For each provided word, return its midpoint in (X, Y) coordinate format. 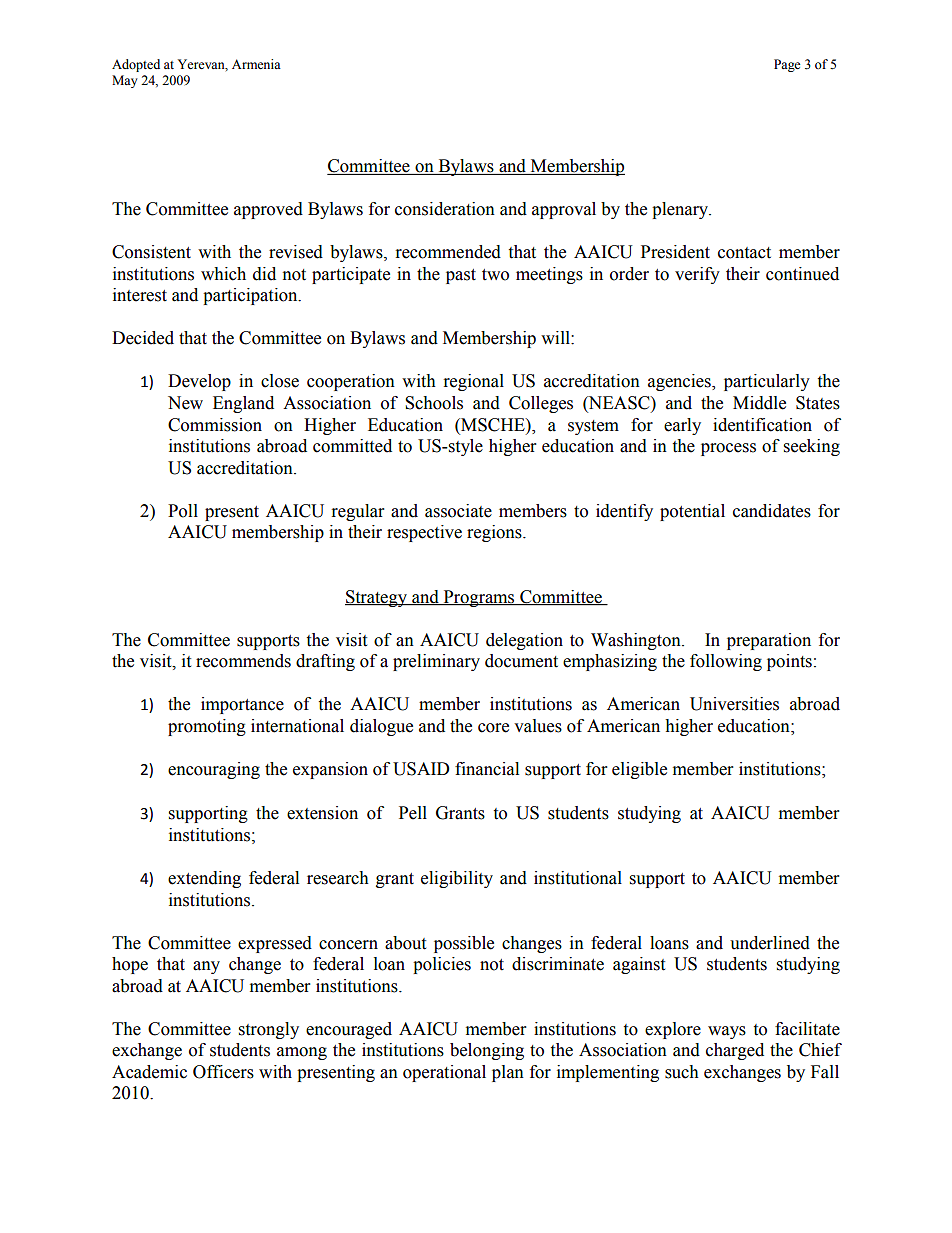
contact (744, 253)
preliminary (436, 662)
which (223, 274)
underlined (770, 943)
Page (787, 65)
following (726, 662)
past (461, 276)
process (728, 449)
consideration (445, 209)
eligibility (457, 879)
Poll (183, 511)
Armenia (256, 64)
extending (204, 879)
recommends (243, 661)
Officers (223, 1072)
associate (458, 511)
